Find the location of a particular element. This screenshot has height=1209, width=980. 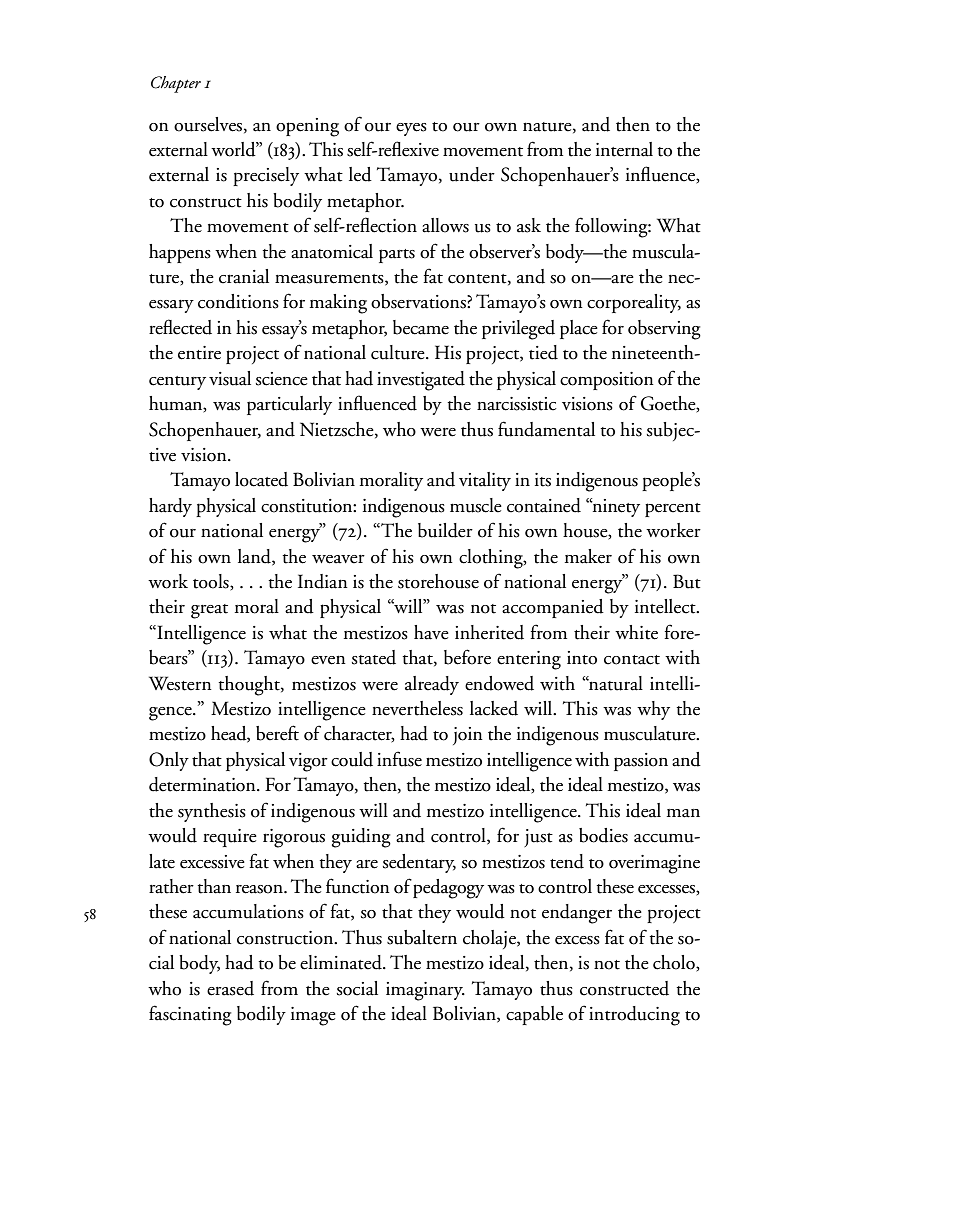

land is located at coordinates (255, 557).
